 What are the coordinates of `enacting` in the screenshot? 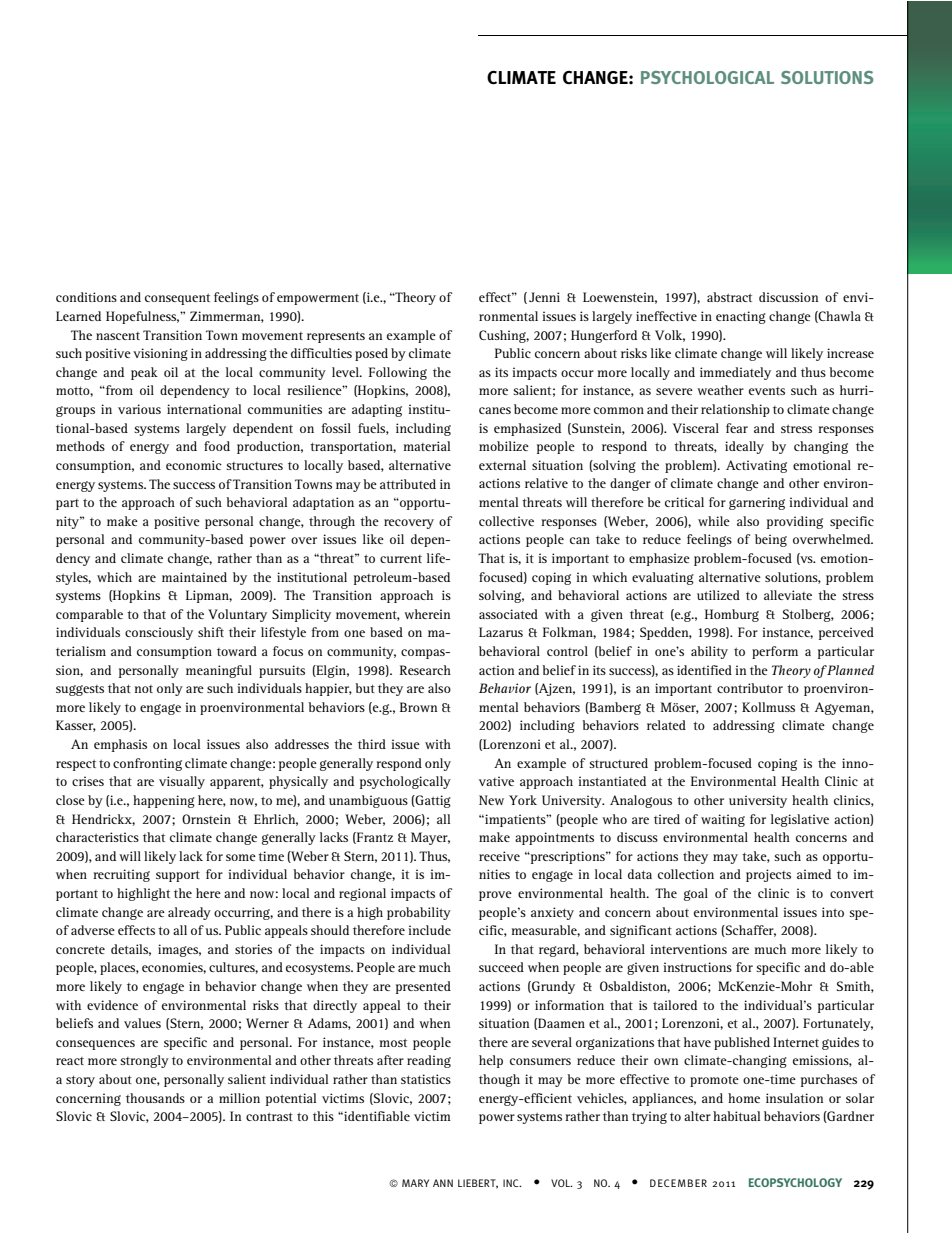 It's located at (741, 317).
